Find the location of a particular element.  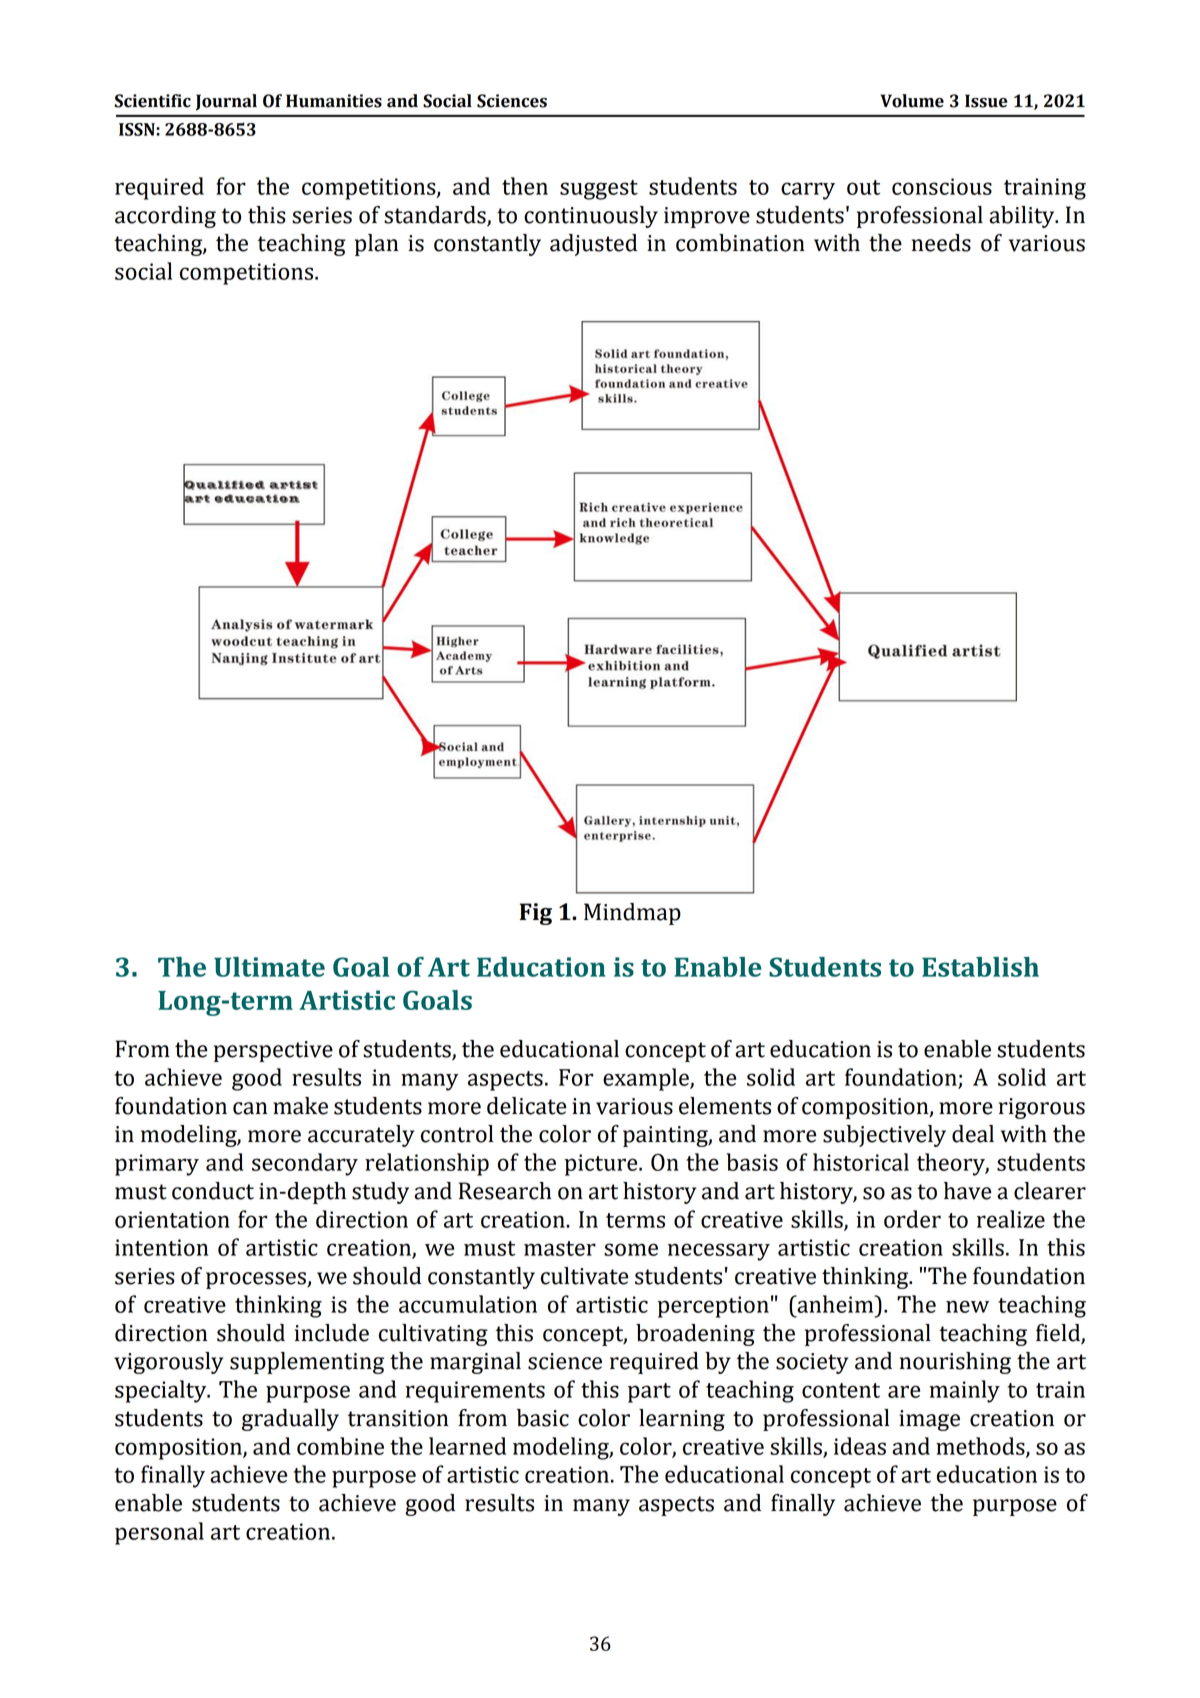

gradually is located at coordinates (290, 1420).
